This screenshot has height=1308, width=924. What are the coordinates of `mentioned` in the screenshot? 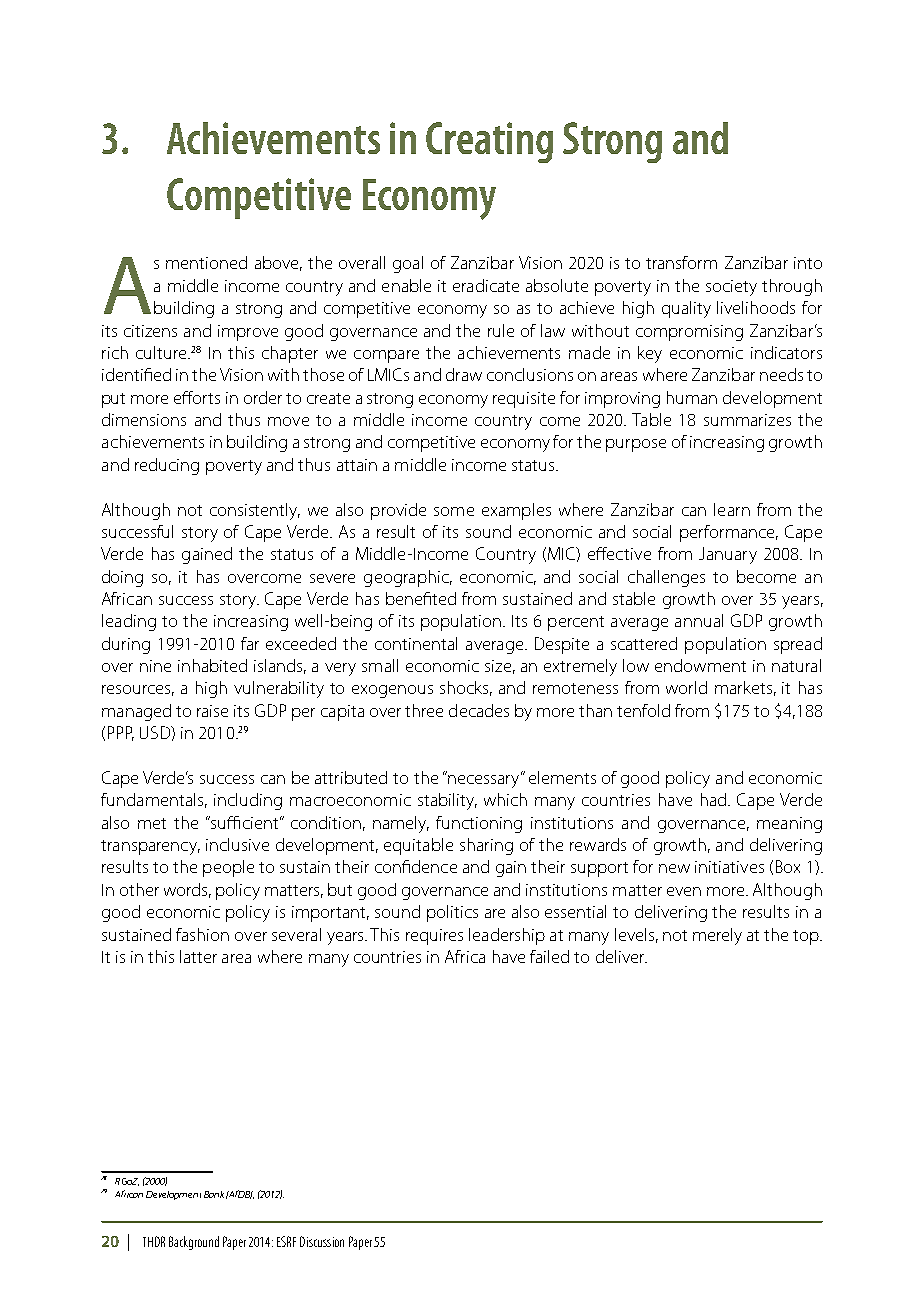 It's located at (206, 262).
